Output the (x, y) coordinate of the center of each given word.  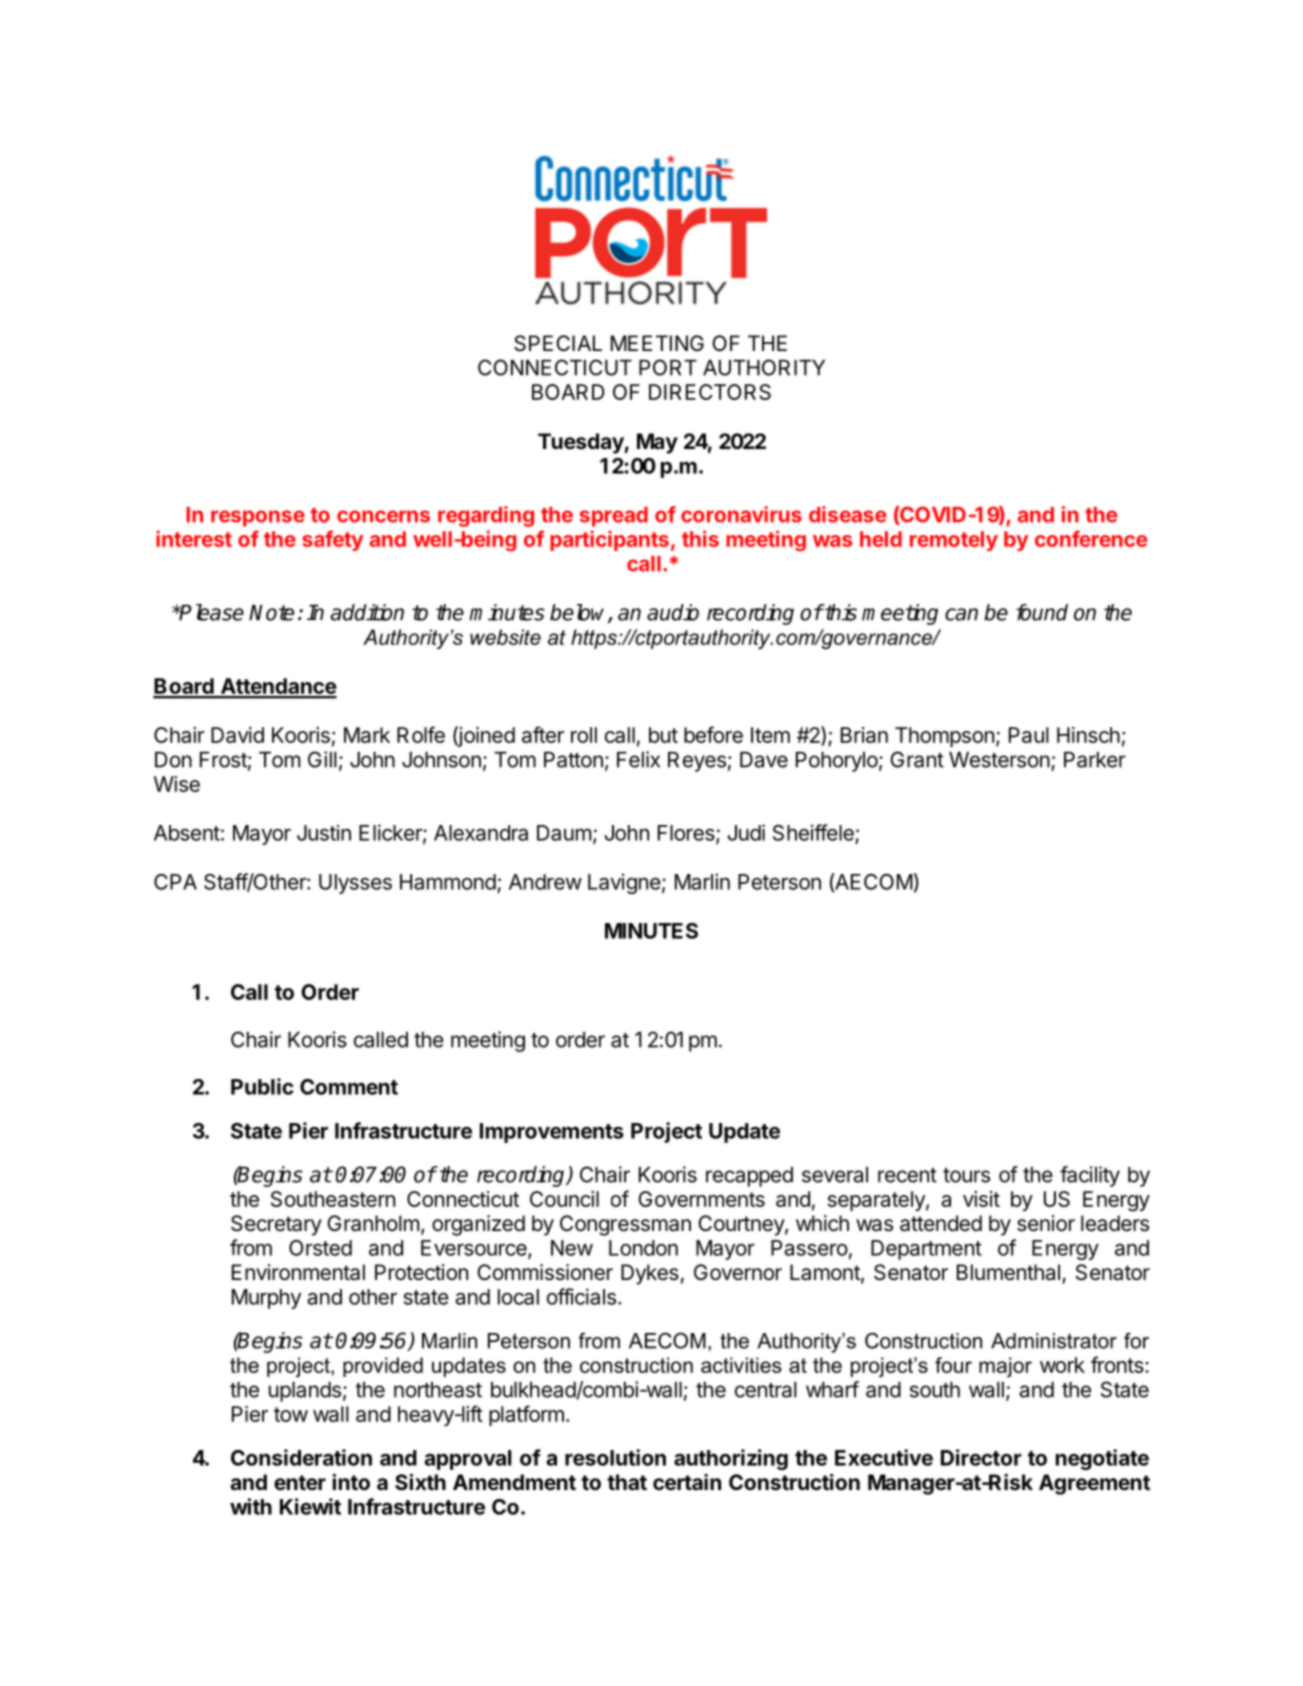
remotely (954, 541)
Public (262, 1086)
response (258, 518)
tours (966, 1175)
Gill (322, 759)
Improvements (552, 1133)
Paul (1029, 735)
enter (300, 1483)
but (663, 735)
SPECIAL (558, 343)
